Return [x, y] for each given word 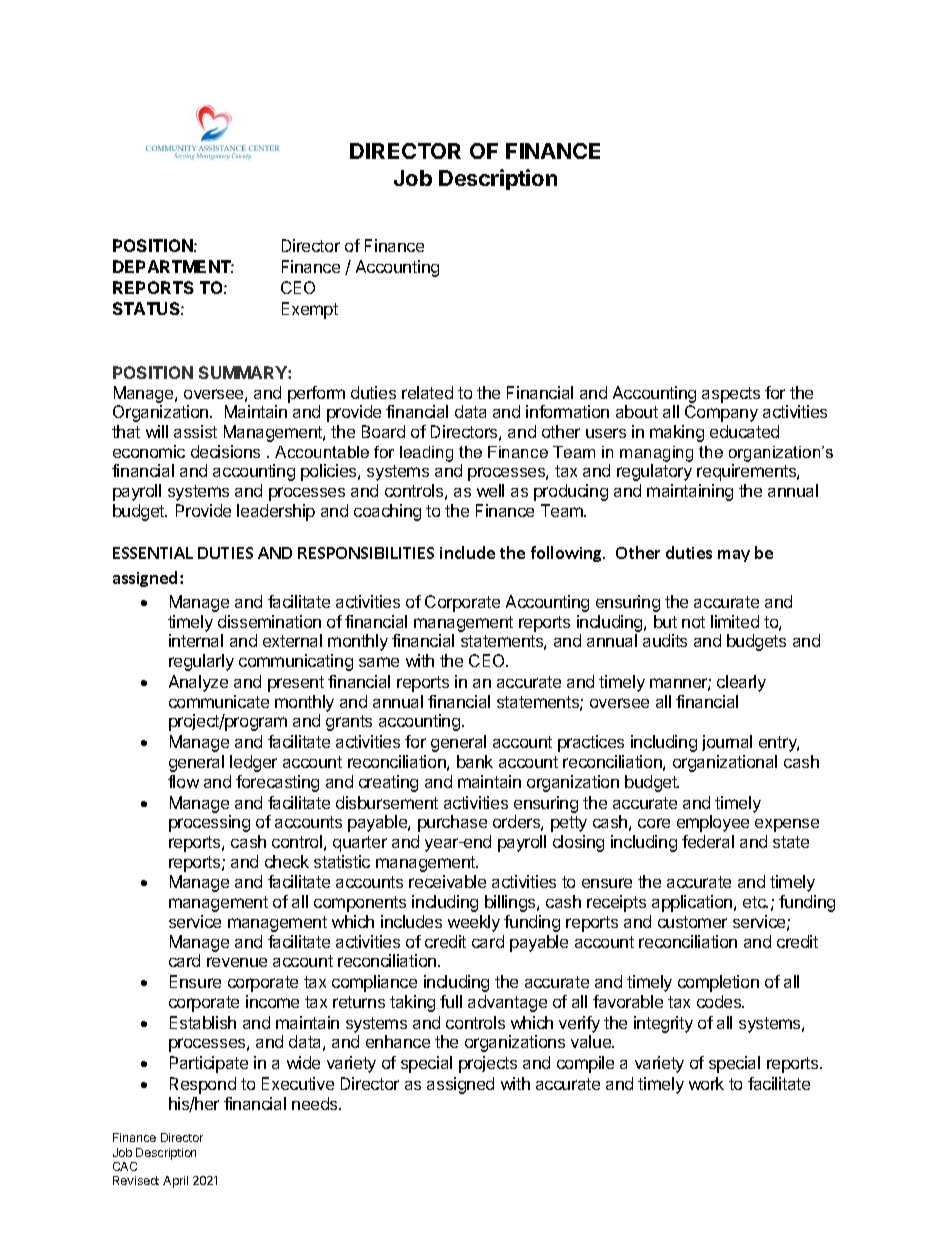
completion [718, 983]
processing [209, 823]
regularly [201, 662]
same [379, 662]
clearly [741, 683]
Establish [203, 1022]
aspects [731, 395]
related [427, 392]
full [451, 1001]
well [490, 490]
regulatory [654, 472]
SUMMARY [244, 372]
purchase [452, 823]
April [175, 1182]
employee [713, 823]
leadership [276, 512]
